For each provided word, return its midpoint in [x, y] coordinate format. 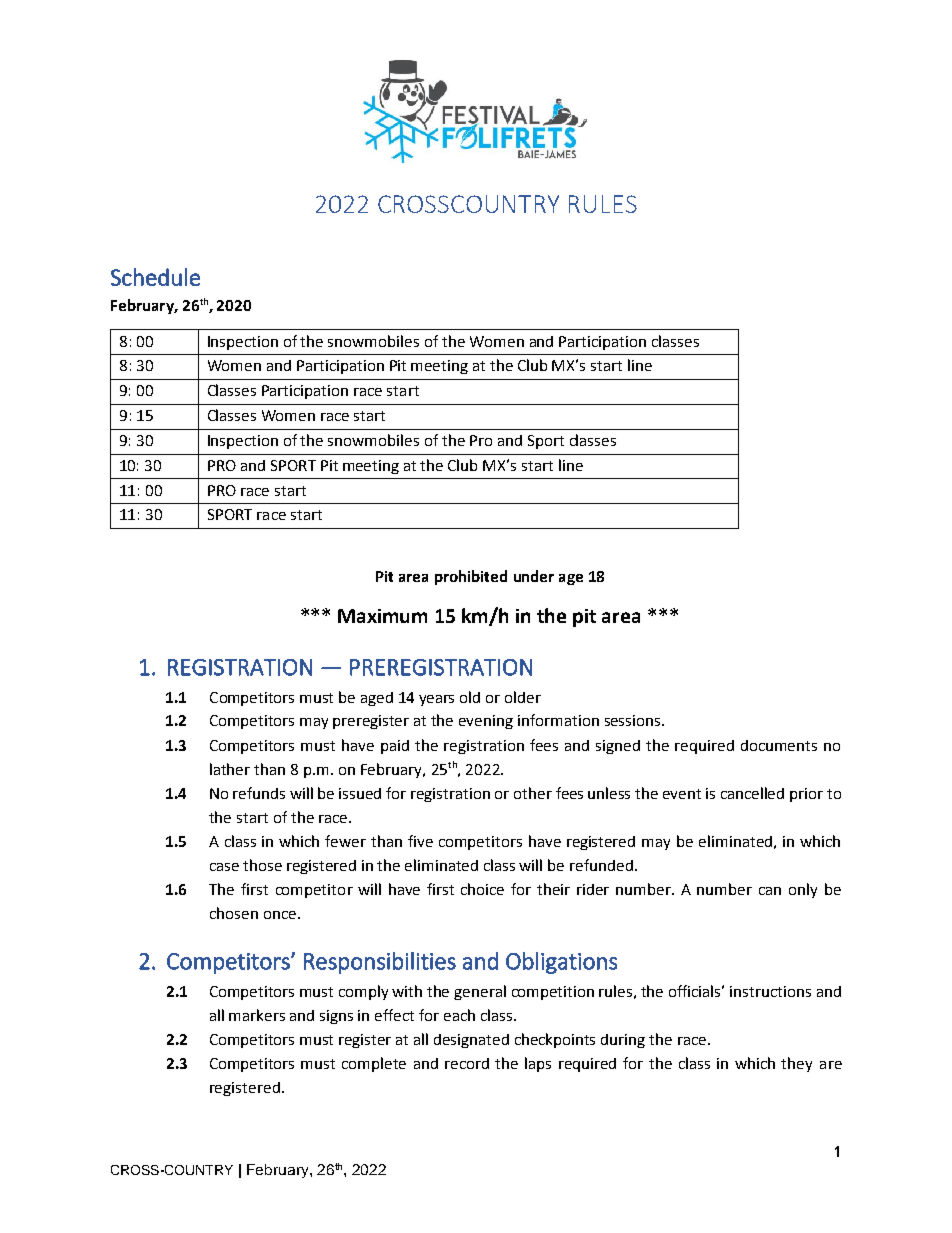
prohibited [471, 577]
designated [471, 1041]
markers [257, 1015]
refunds [259, 793]
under [534, 576]
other [533, 793]
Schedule [155, 277]
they [796, 1064]
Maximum [382, 616]
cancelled [752, 793]
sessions [634, 720]
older [523, 697]
